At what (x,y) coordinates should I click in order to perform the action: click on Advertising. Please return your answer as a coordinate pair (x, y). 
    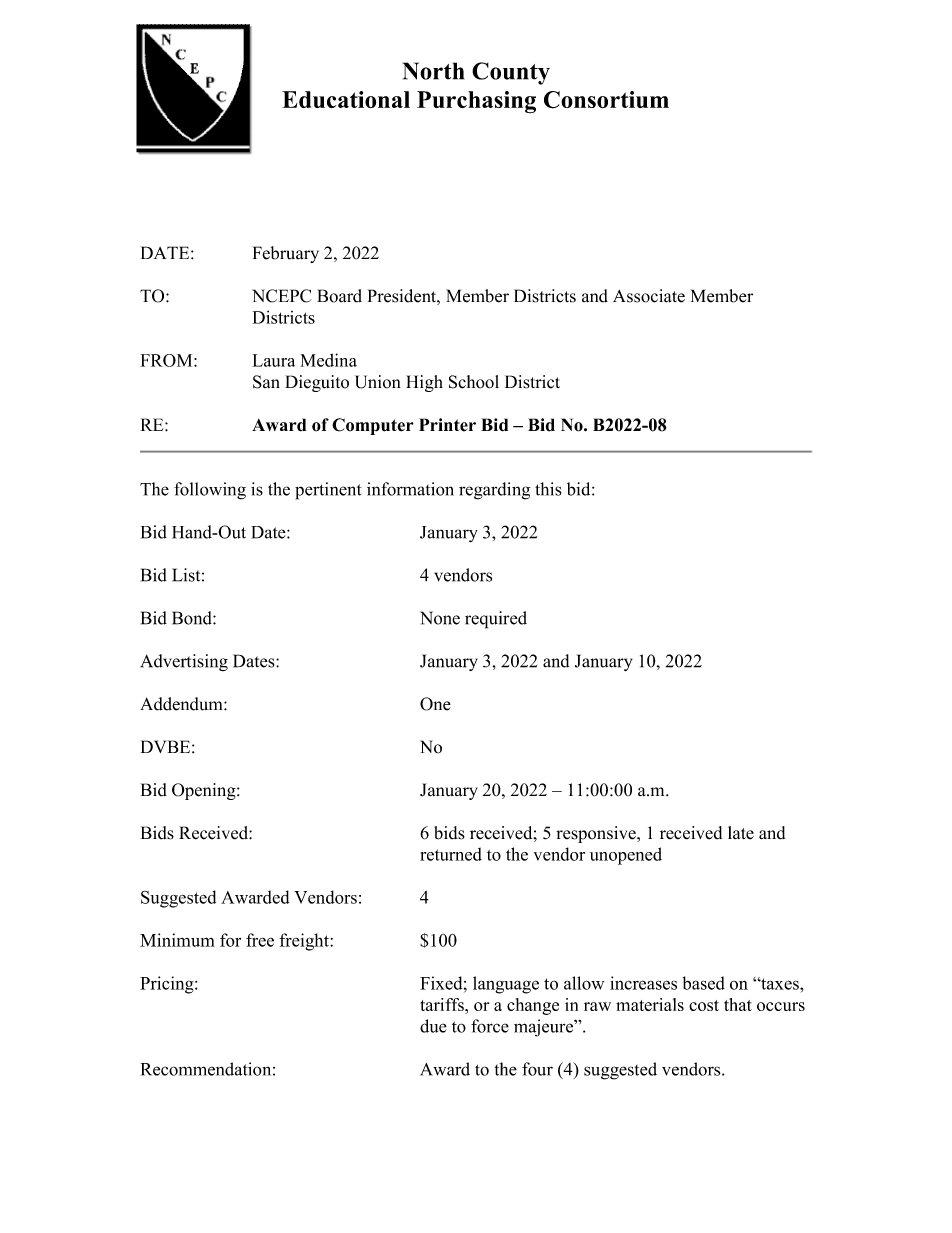
    Looking at the image, I should click on (184, 662).
